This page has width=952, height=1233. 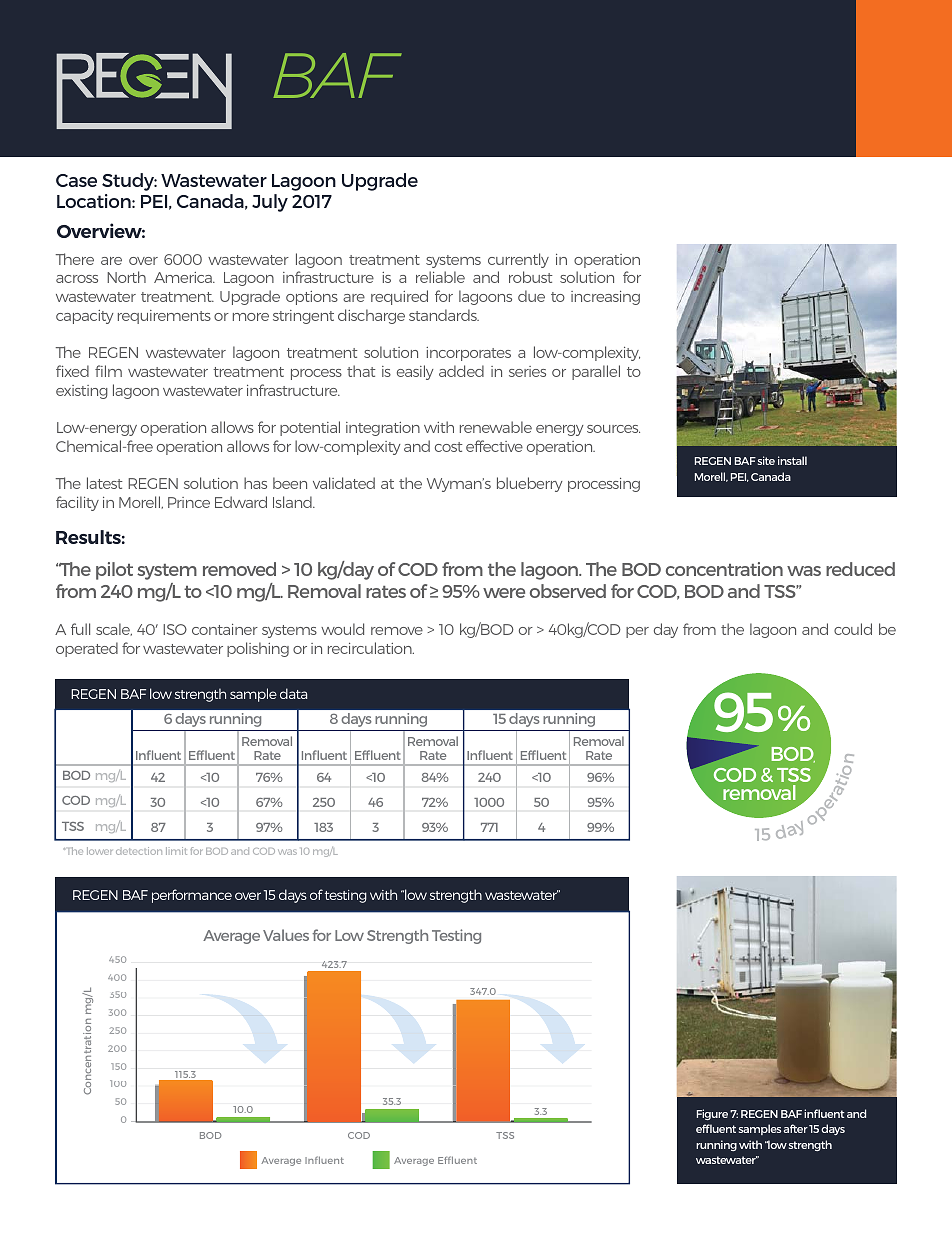 I want to click on could, so click(x=853, y=629).
